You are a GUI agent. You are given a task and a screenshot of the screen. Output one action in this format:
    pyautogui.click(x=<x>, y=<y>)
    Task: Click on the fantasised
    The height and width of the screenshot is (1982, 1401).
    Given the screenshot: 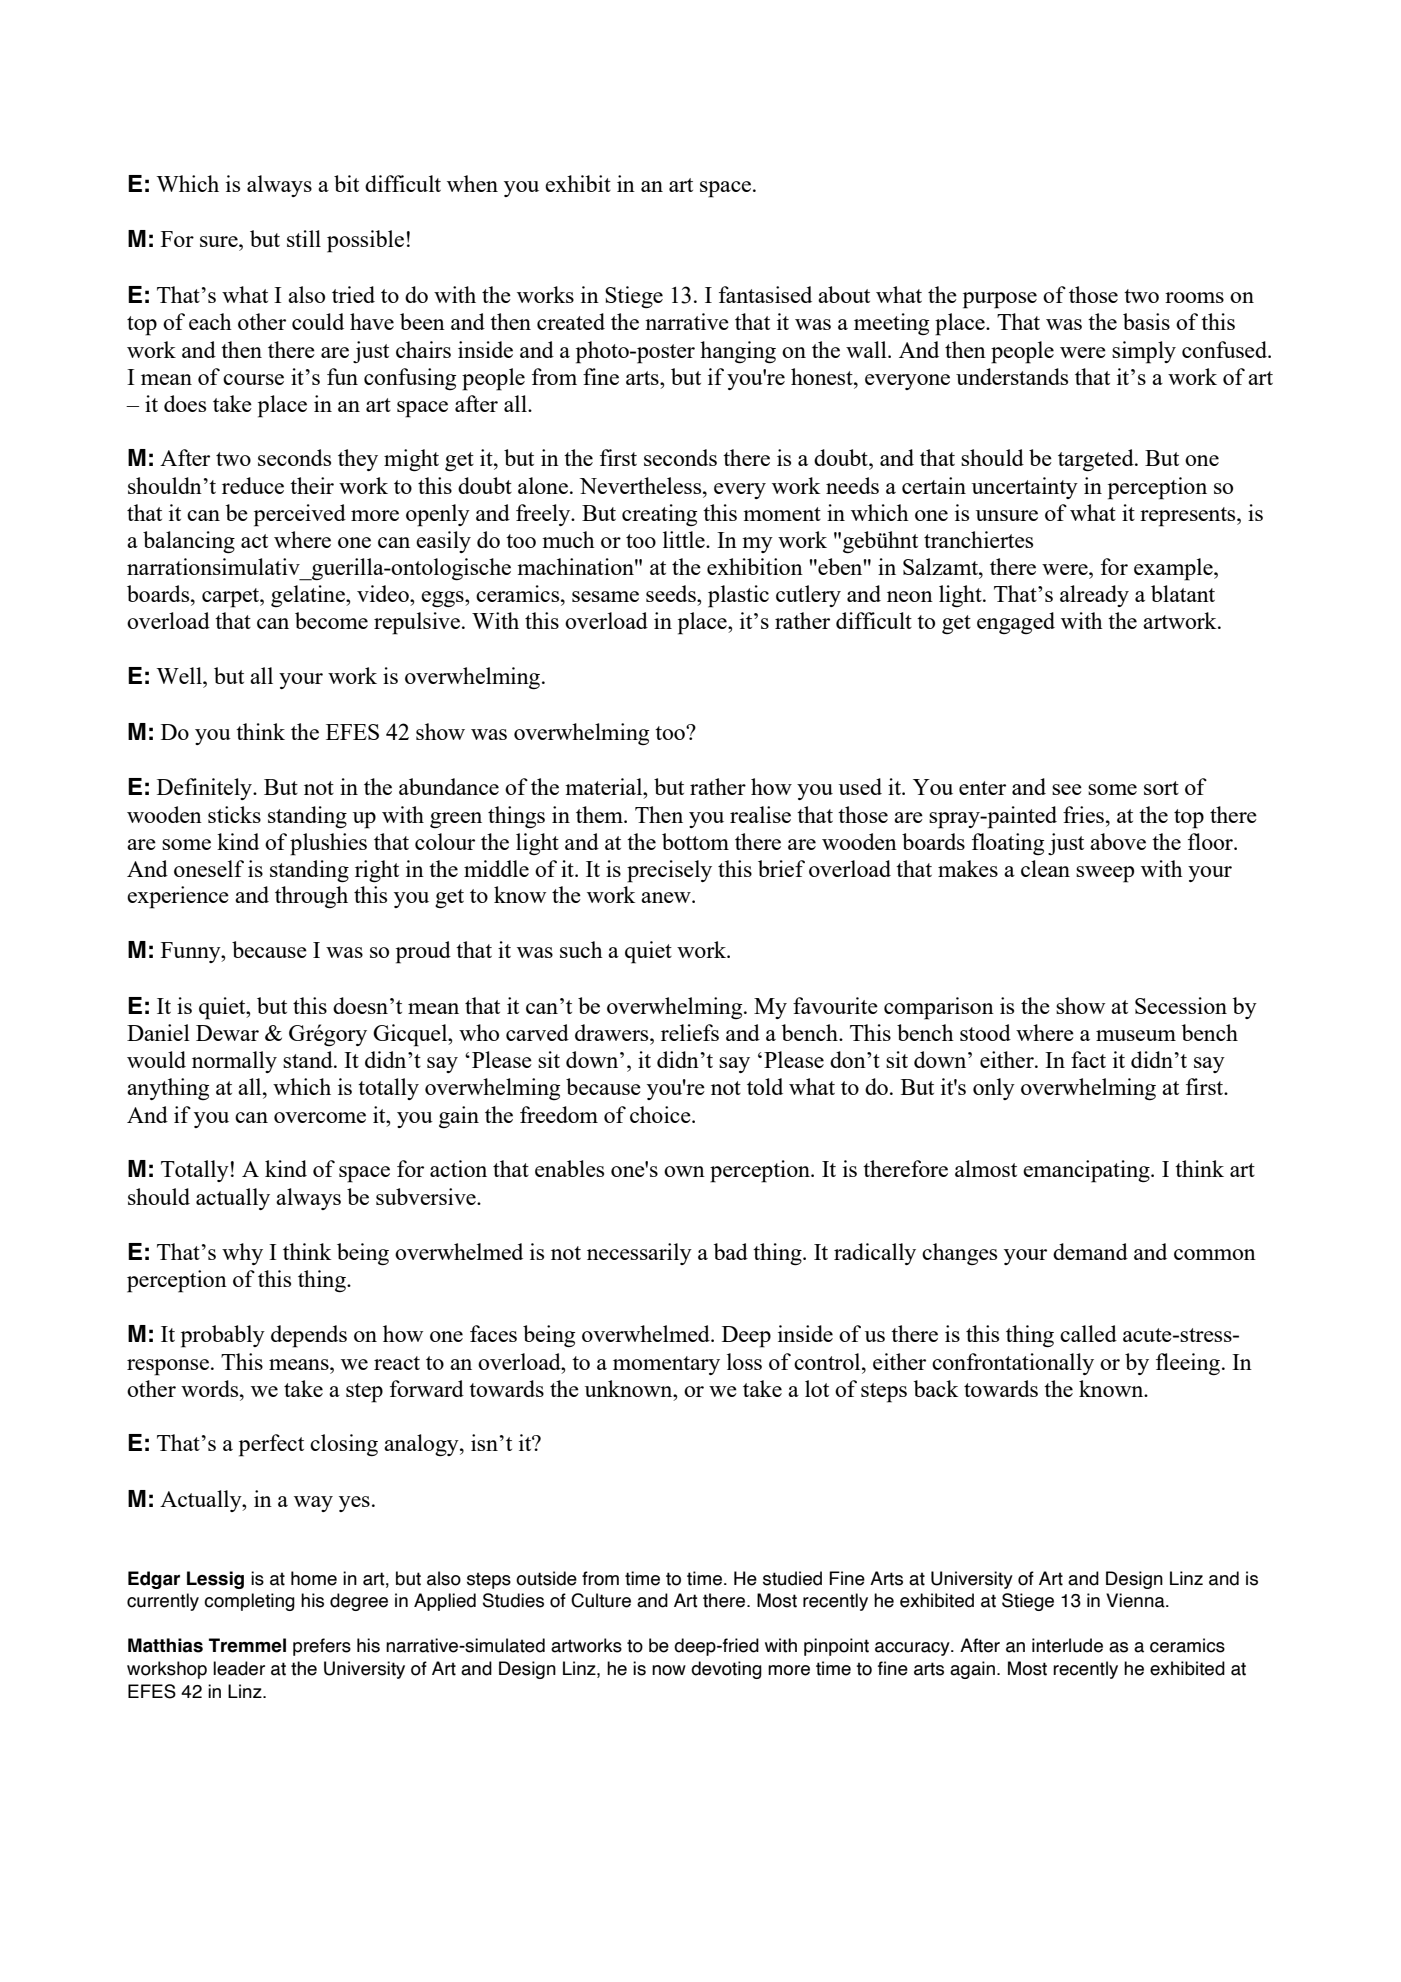 What is the action you would take?
    pyautogui.click(x=765, y=294)
